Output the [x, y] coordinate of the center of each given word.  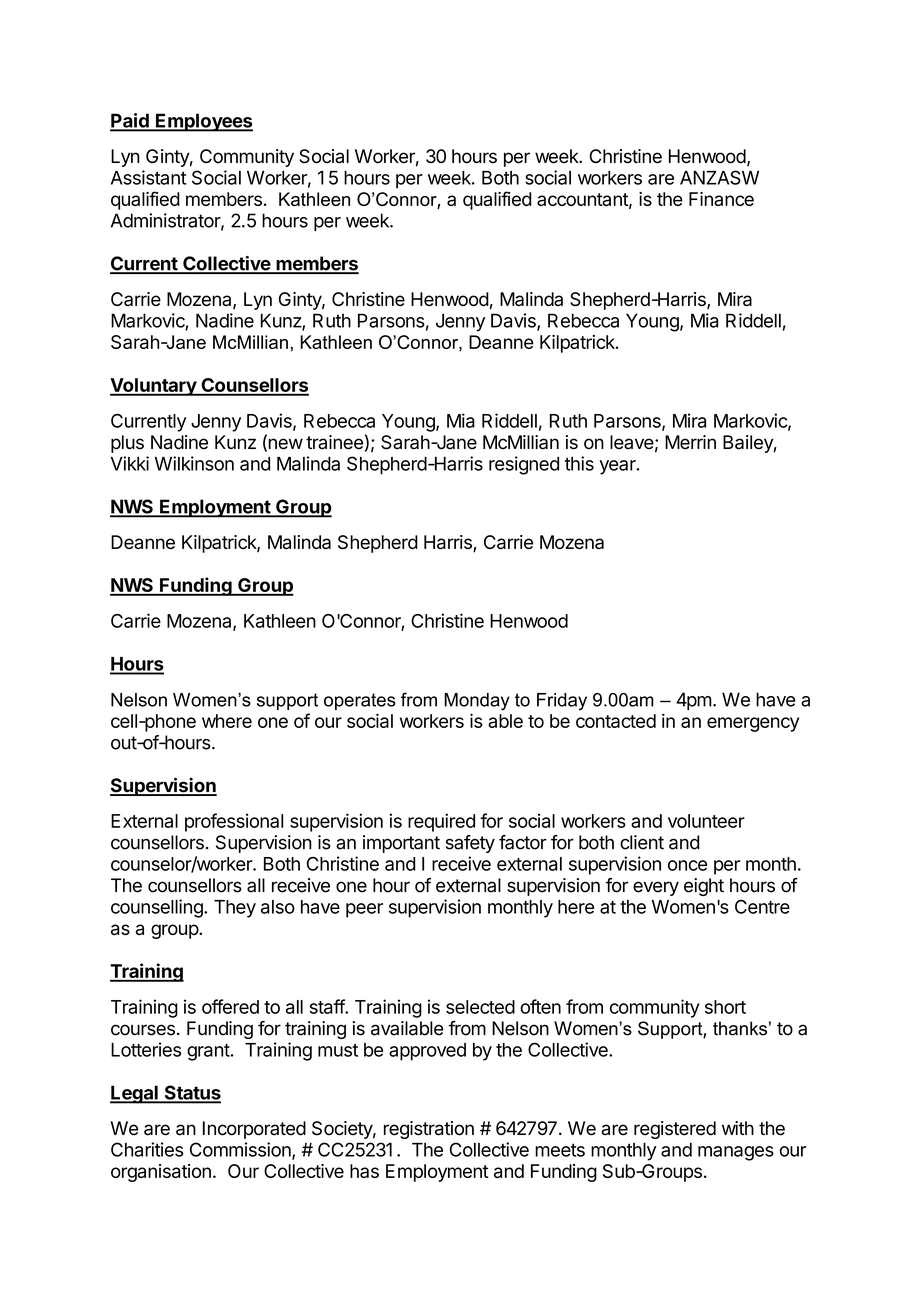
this [579, 463]
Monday [477, 702]
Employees [203, 122]
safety [470, 844]
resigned [524, 465]
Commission [241, 1150]
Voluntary [154, 387]
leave [632, 442]
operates [360, 701]
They [235, 909]
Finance [721, 199]
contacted [616, 721]
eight [704, 887]
